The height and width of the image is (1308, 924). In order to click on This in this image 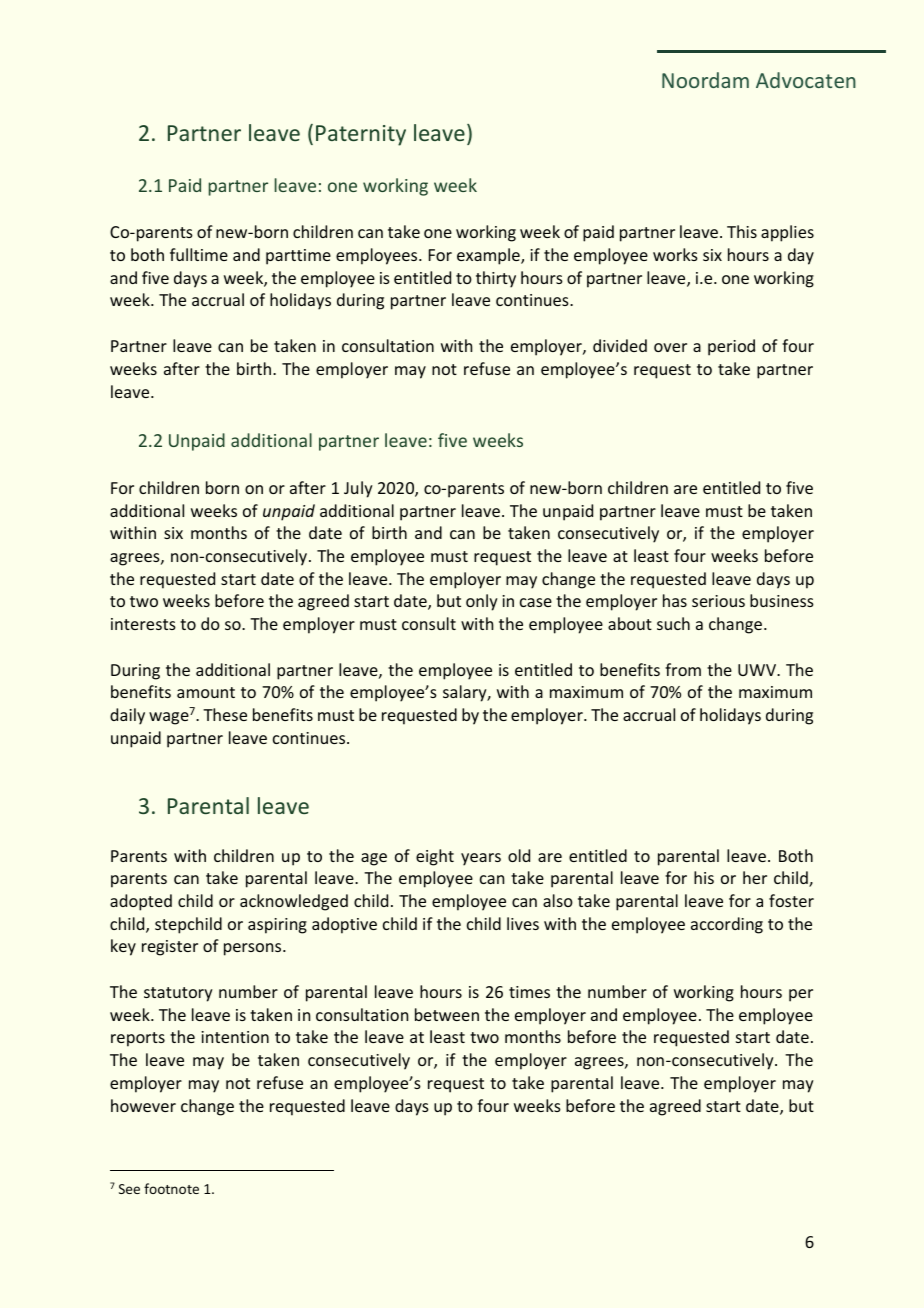, I will do `click(742, 231)`.
